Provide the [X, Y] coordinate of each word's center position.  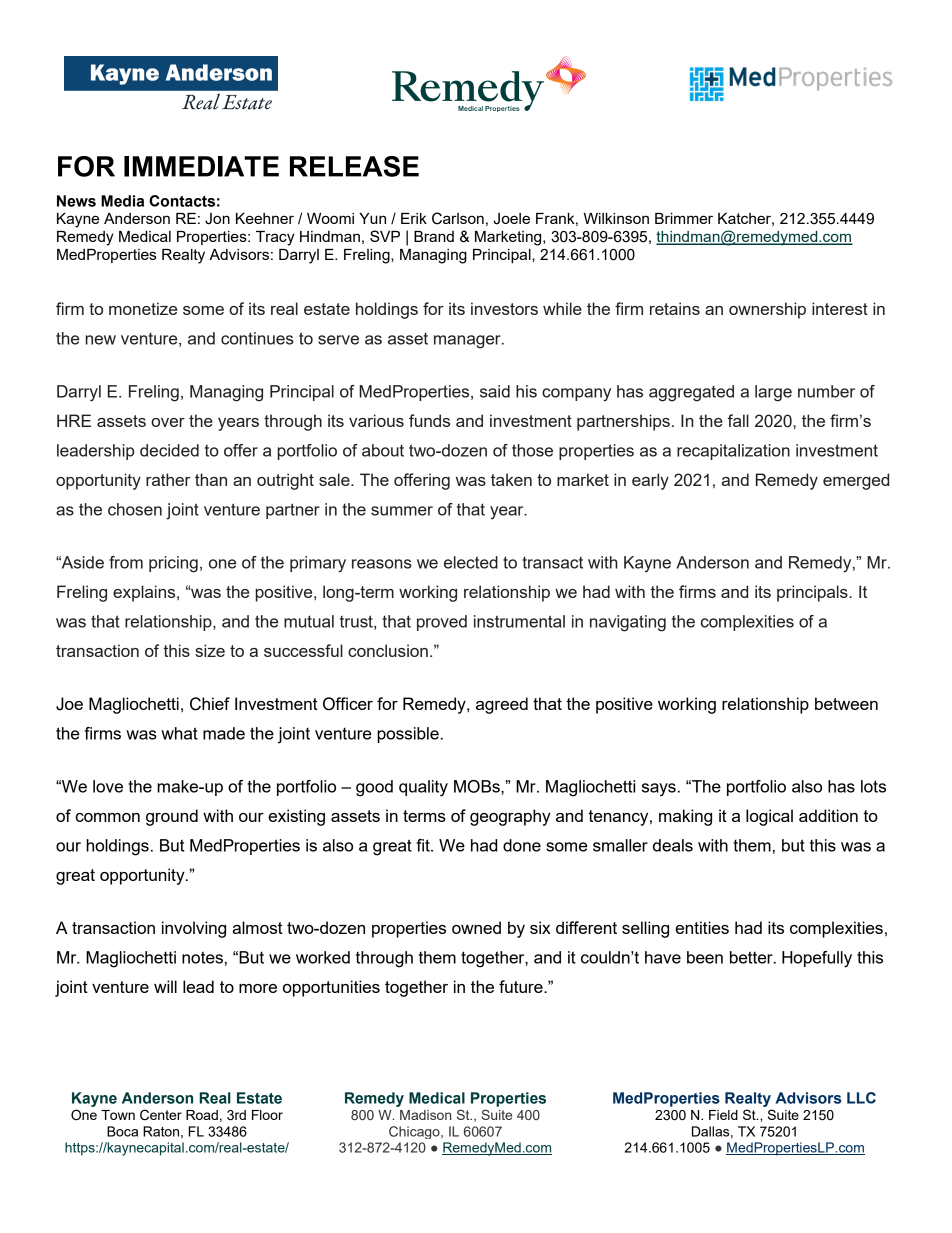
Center [161, 1115]
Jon [217, 219]
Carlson [458, 218]
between [846, 703]
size [210, 650]
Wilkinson [616, 218]
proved [442, 623]
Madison [425, 1115]
